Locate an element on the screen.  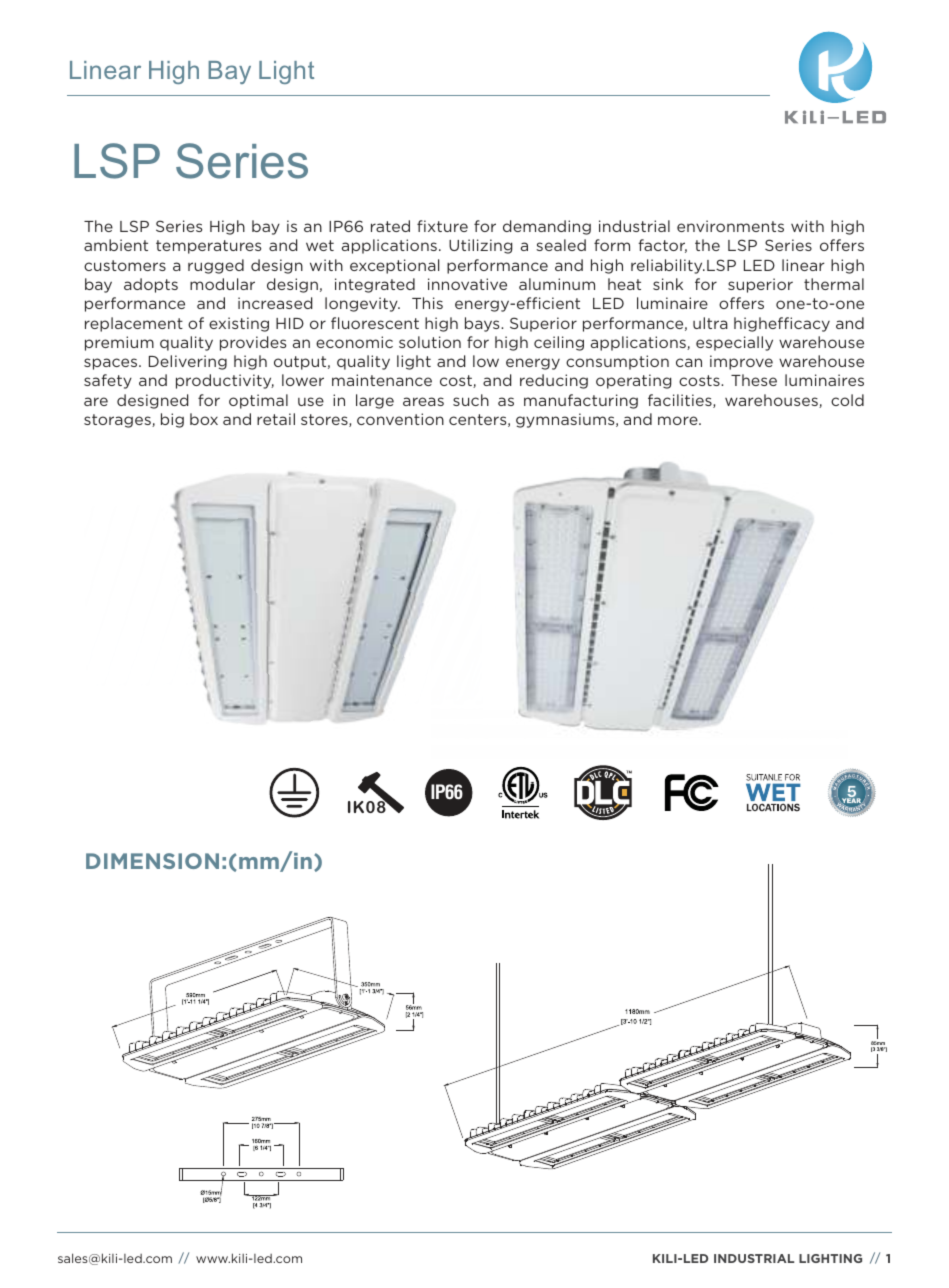
temperatures is located at coordinates (208, 247).
